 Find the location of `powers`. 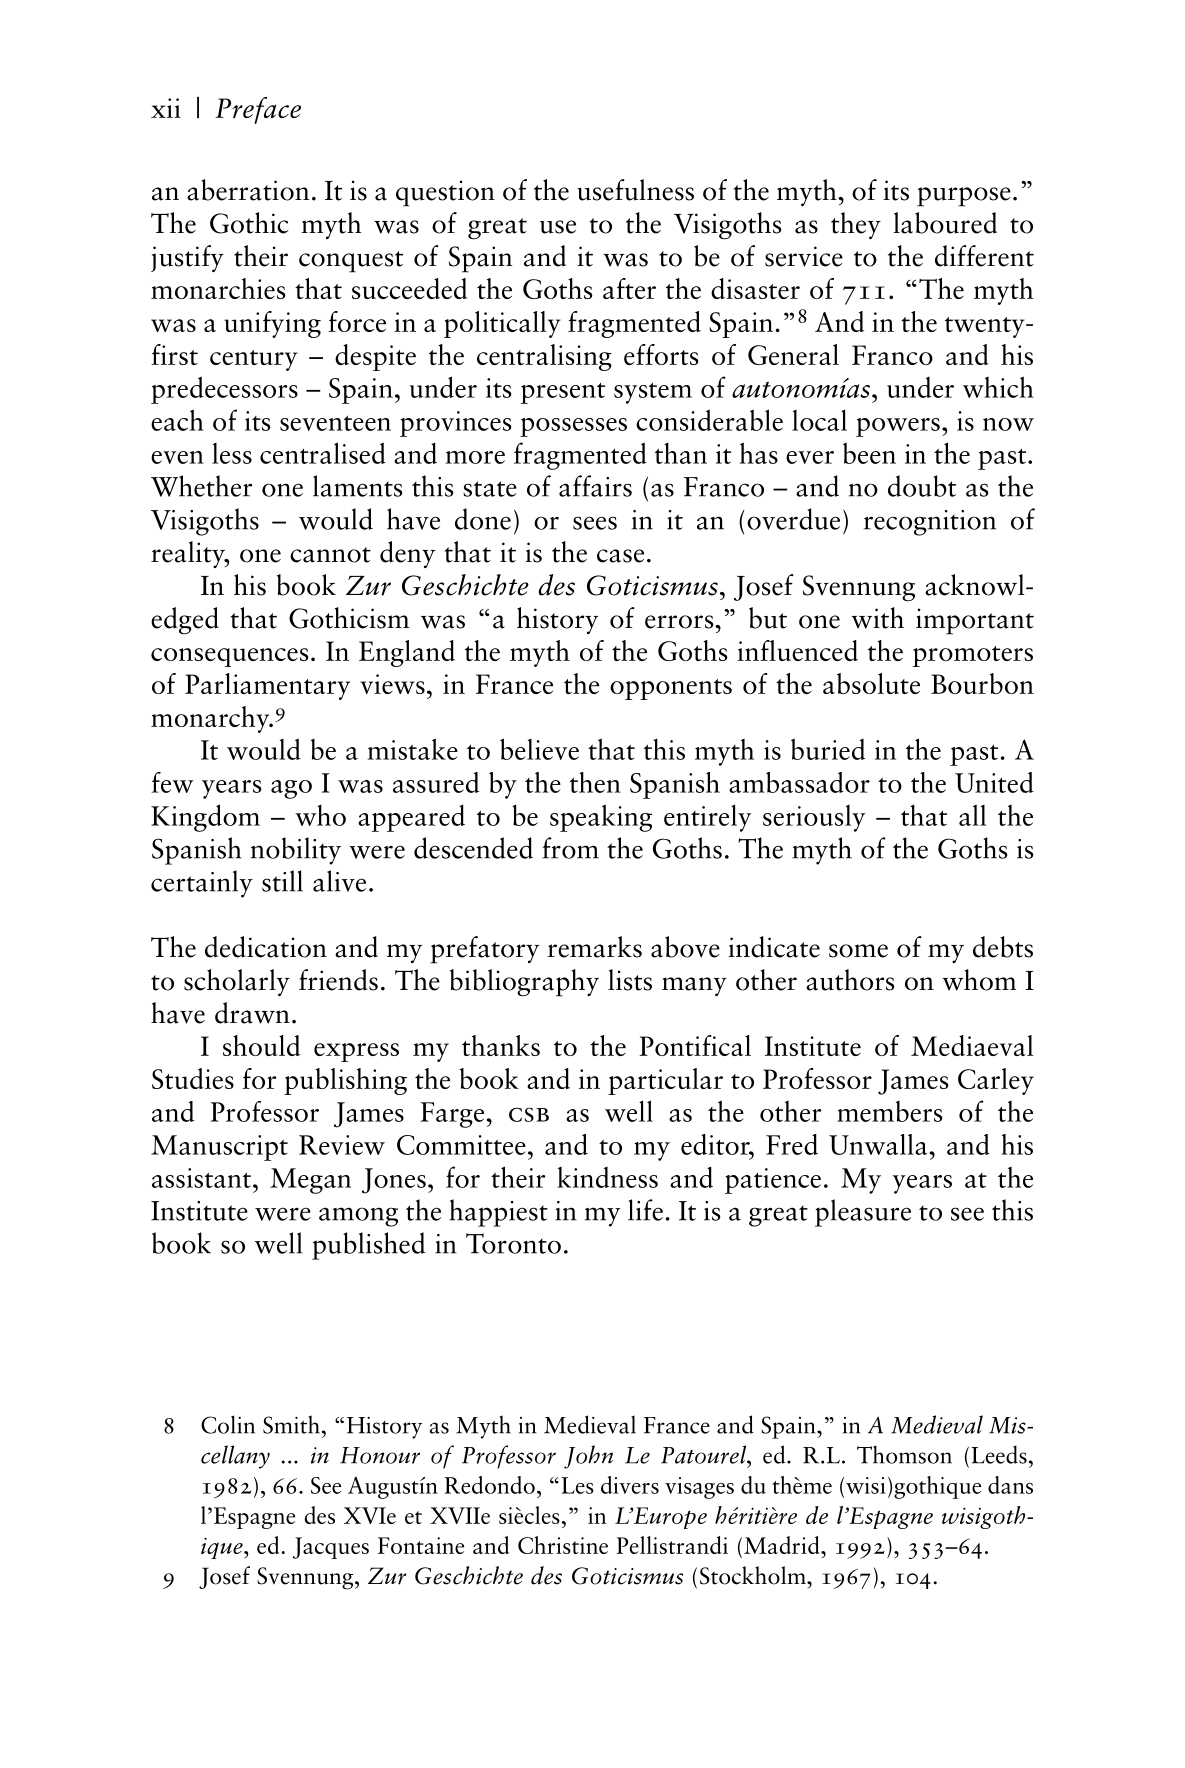

powers is located at coordinates (898, 427).
